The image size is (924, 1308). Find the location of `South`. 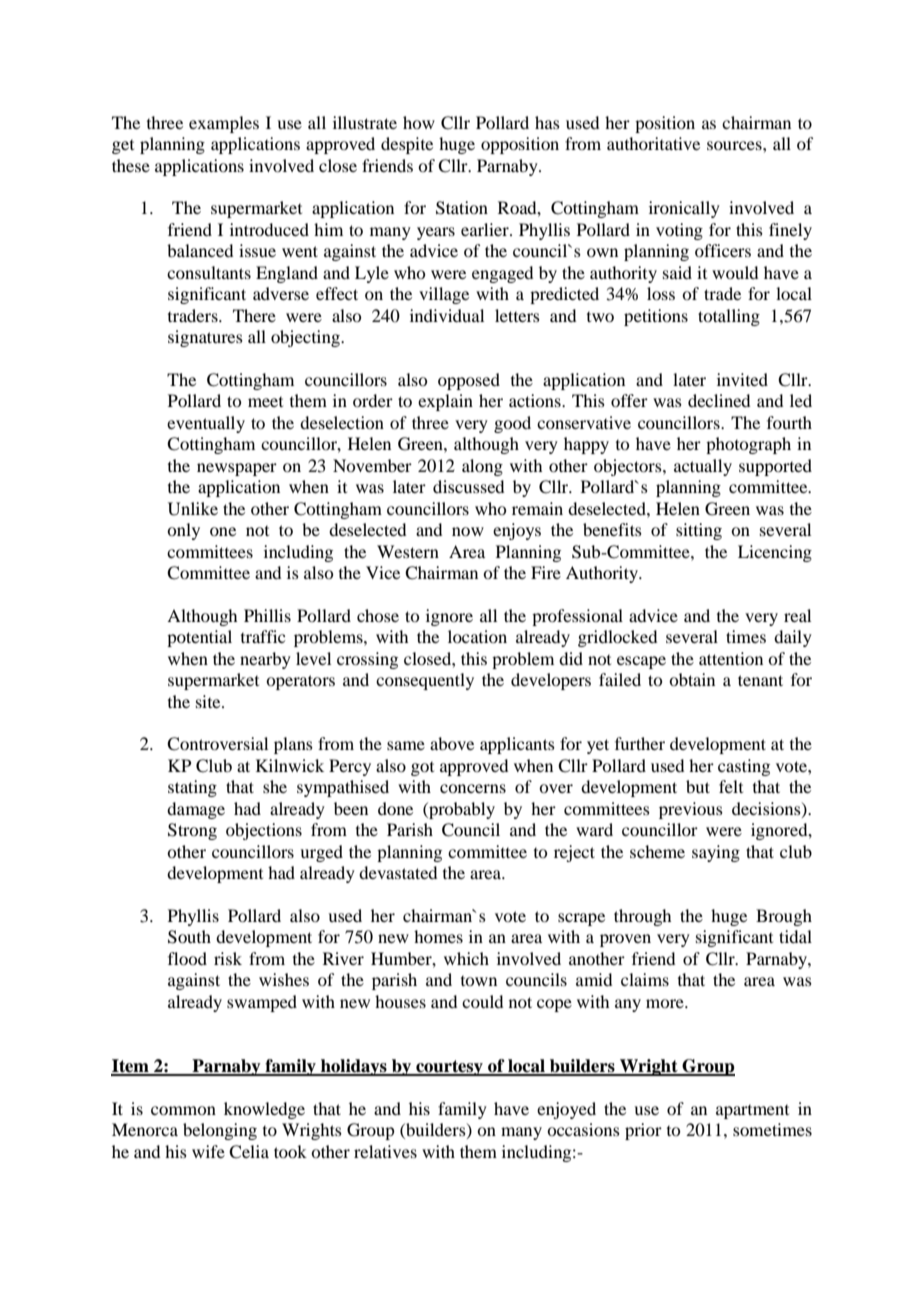

South is located at coordinates (189, 937).
